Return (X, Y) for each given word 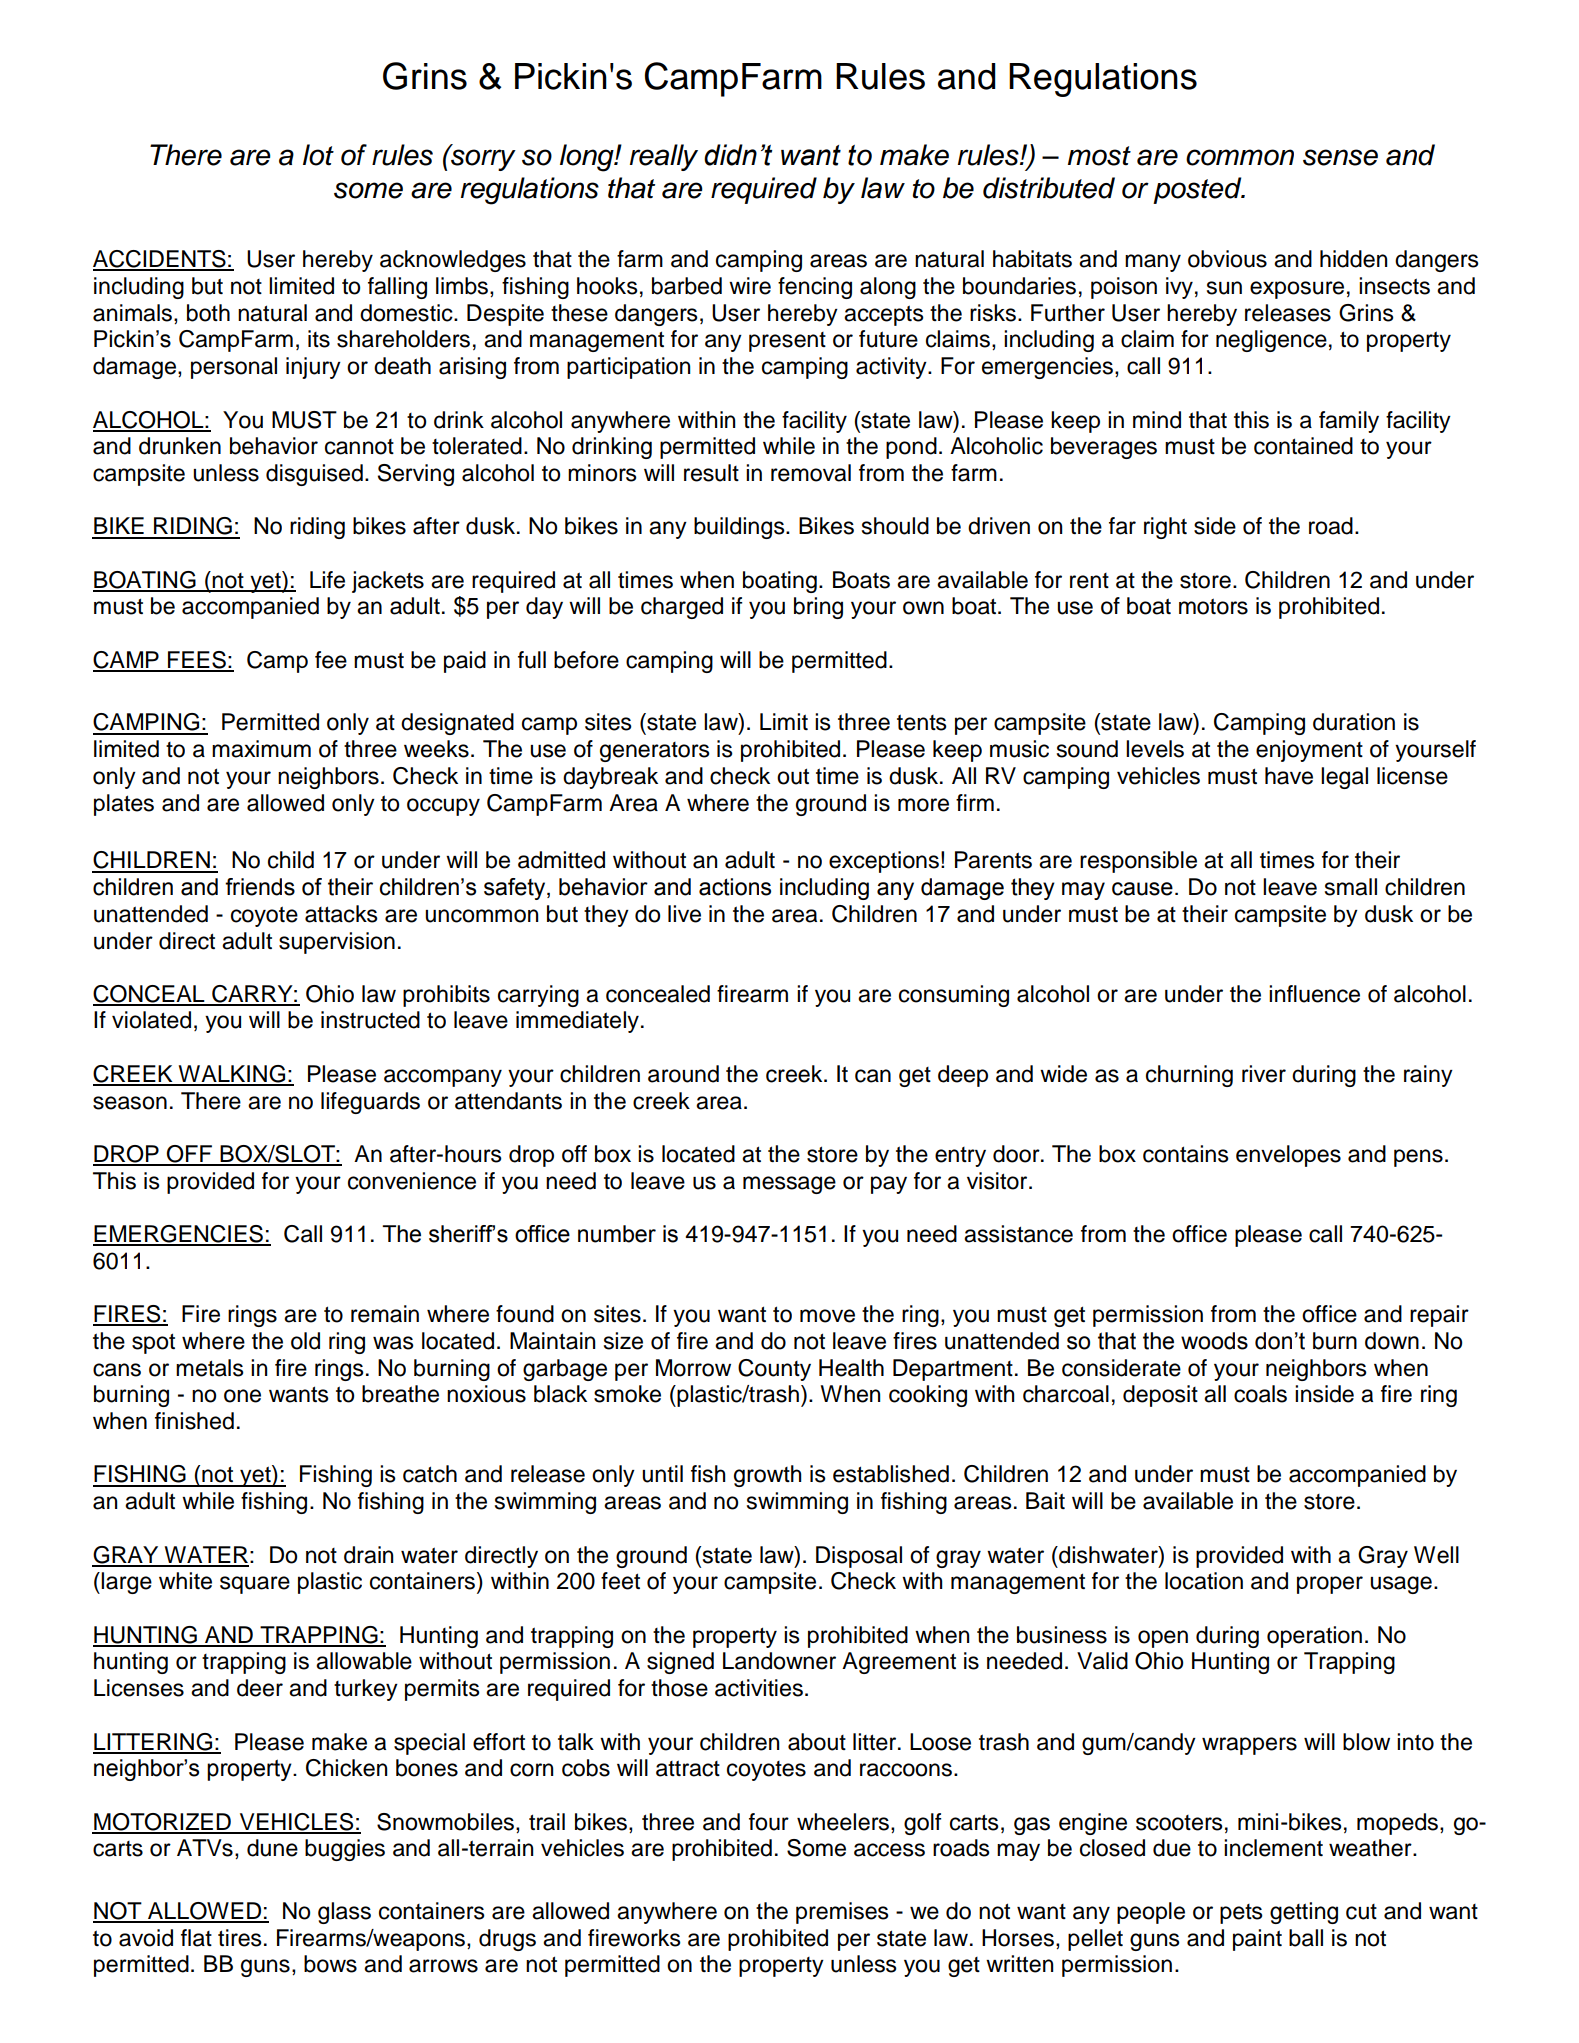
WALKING (232, 1075)
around (683, 1074)
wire (750, 286)
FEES (197, 661)
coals (1260, 1394)
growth (767, 1476)
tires (240, 1938)
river (1264, 1074)
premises (842, 1913)
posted (1198, 190)
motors (1213, 606)
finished (194, 1421)
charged (682, 608)
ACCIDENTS (160, 260)
